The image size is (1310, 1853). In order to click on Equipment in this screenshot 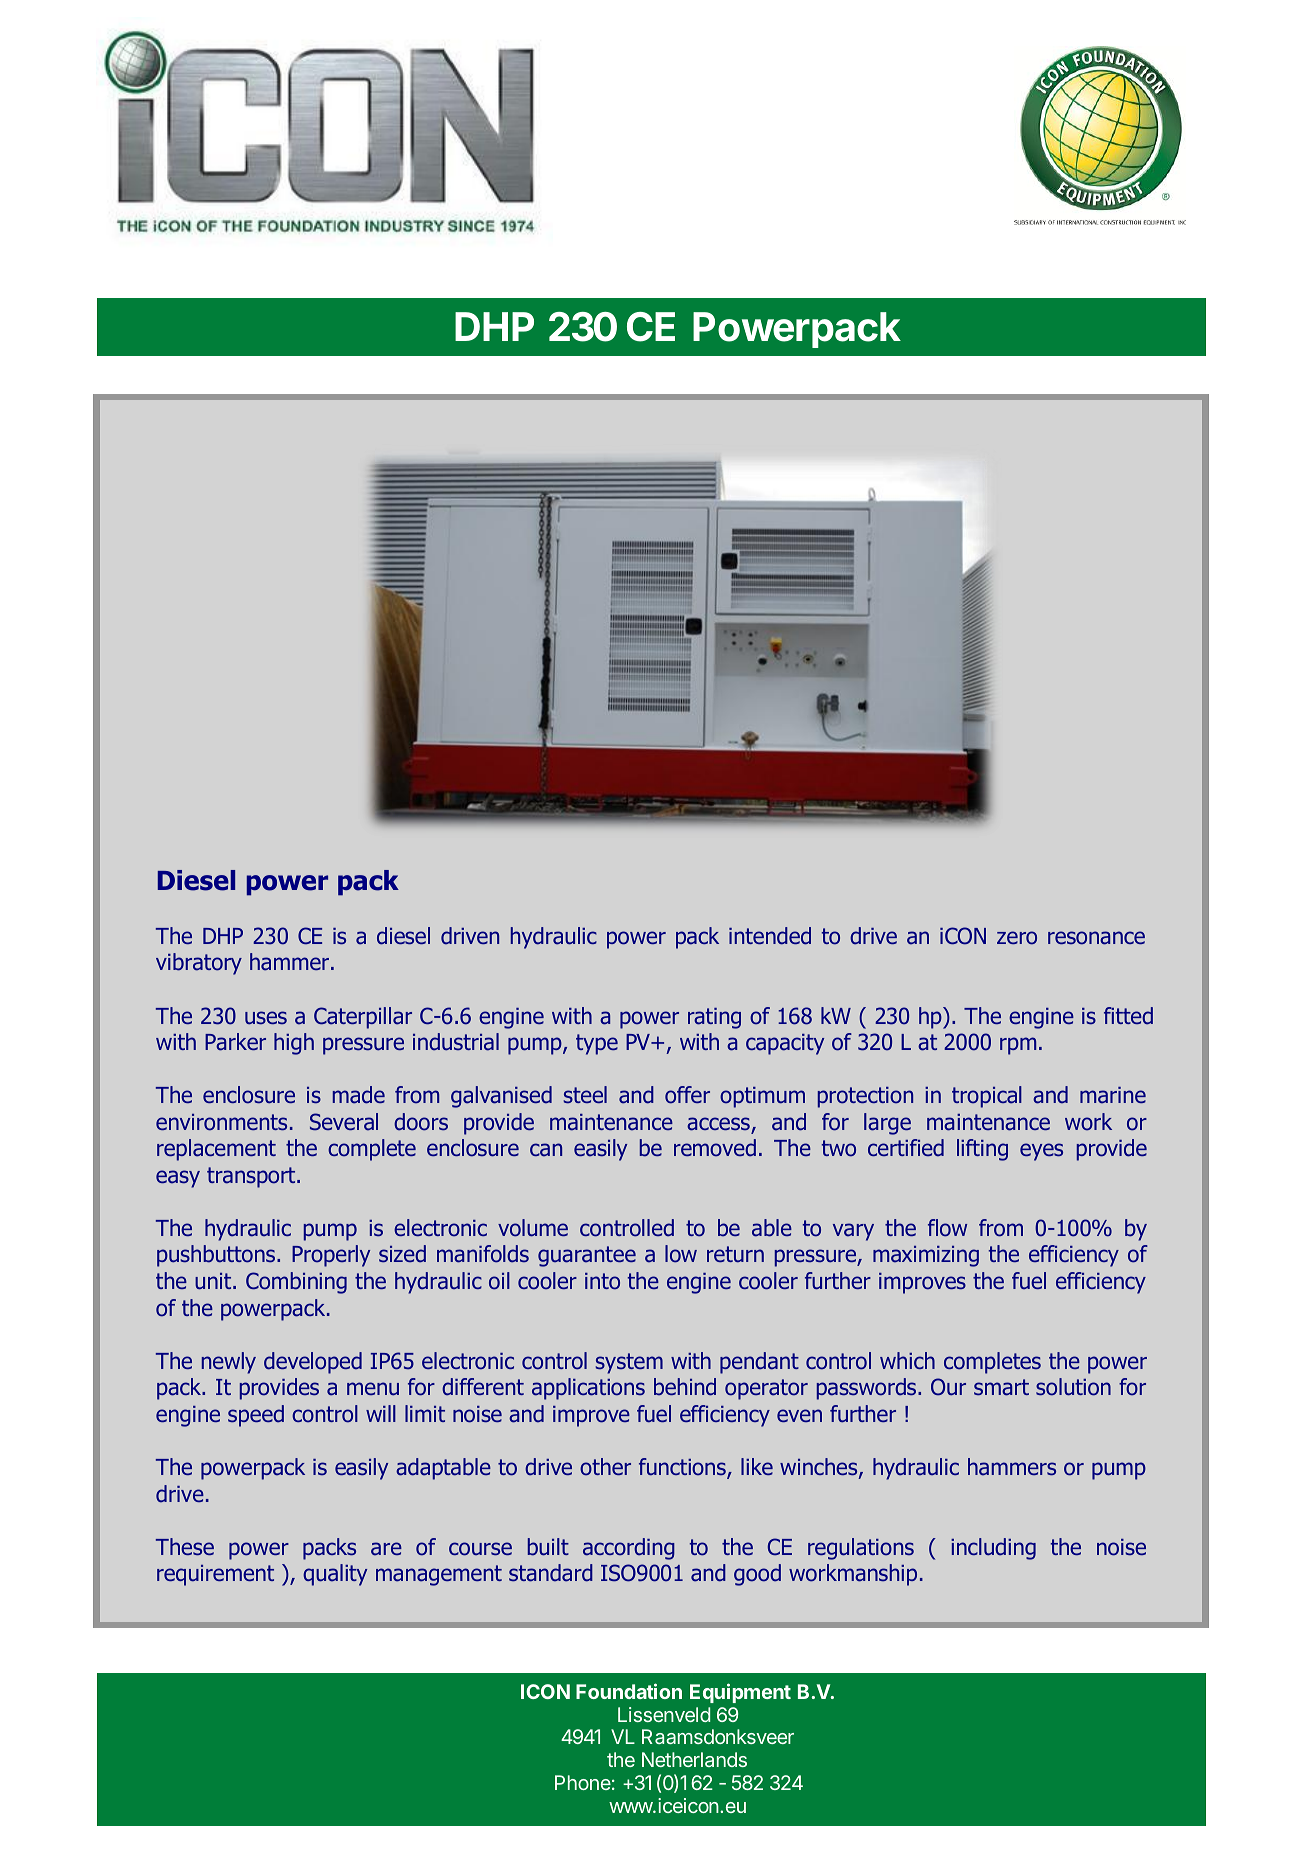, I will do `click(740, 1693)`.
